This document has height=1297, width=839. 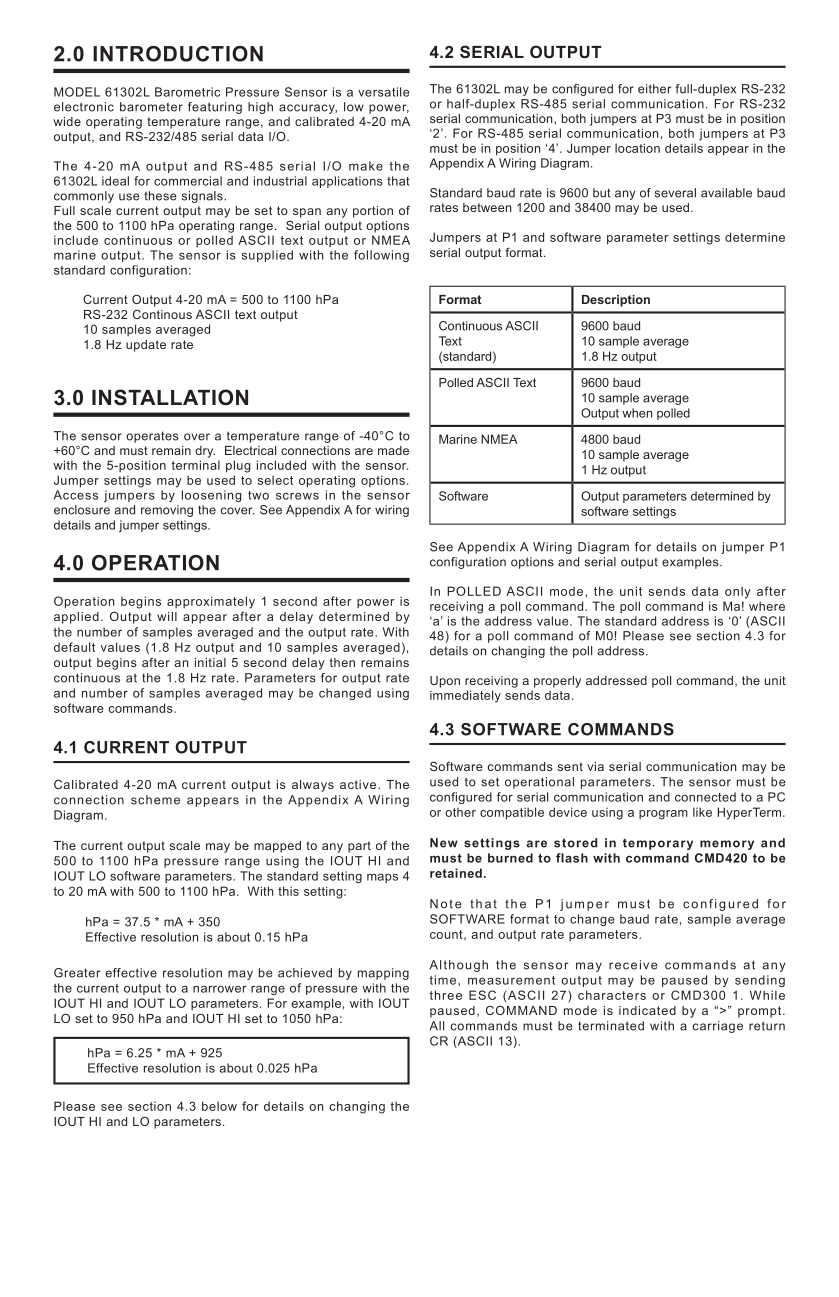 What do you see at coordinates (167, 616) in the document?
I see `will` at bounding box center [167, 616].
